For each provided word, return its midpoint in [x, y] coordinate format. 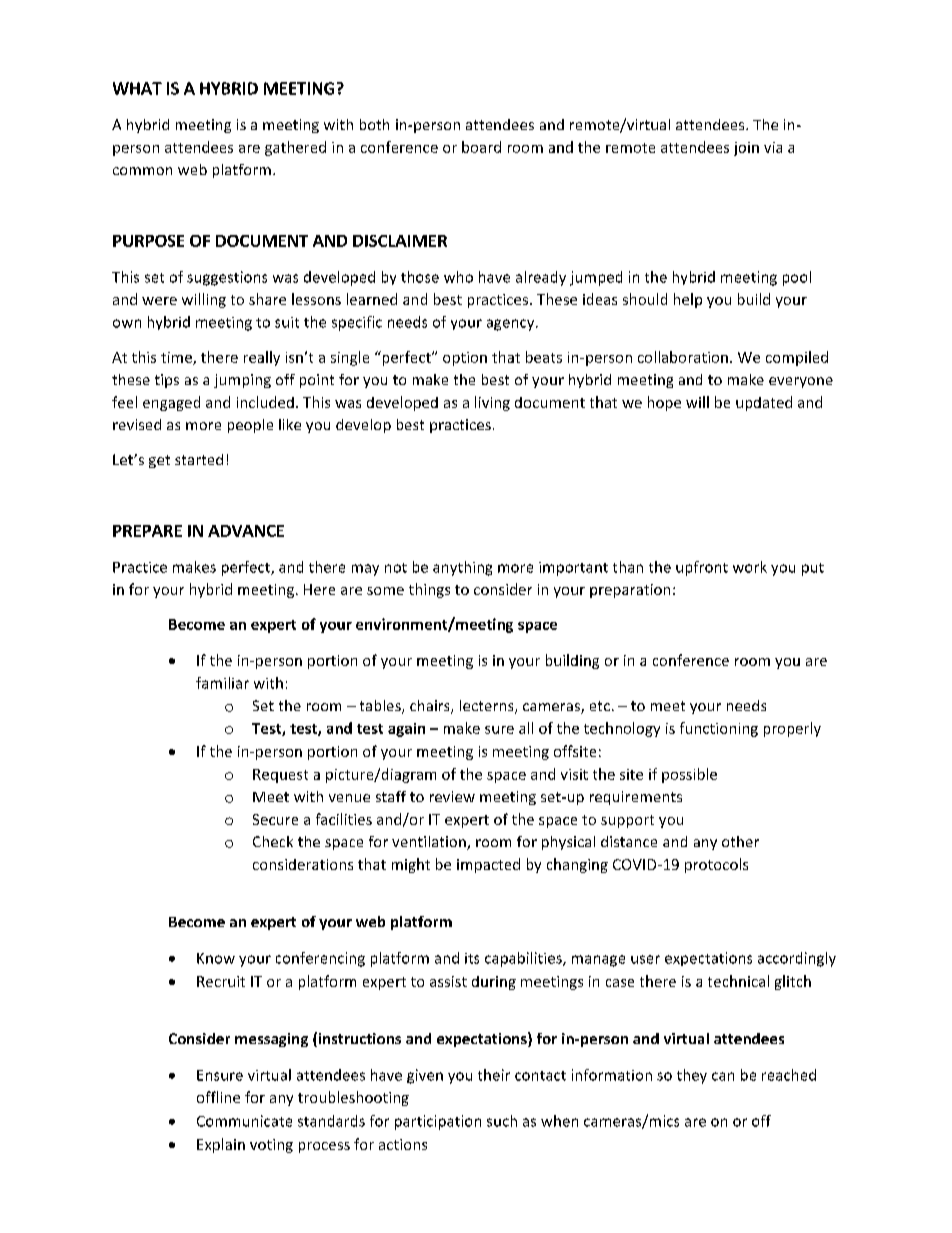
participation [438, 1122]
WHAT [137, 88]
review [452, 796]
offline [218, 1097]
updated [764, 403]
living [492, 403]
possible [689, 775]
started [199, 459]
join [746, 149]
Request [280, 776]
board [481, 147]
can [723, 1076]
